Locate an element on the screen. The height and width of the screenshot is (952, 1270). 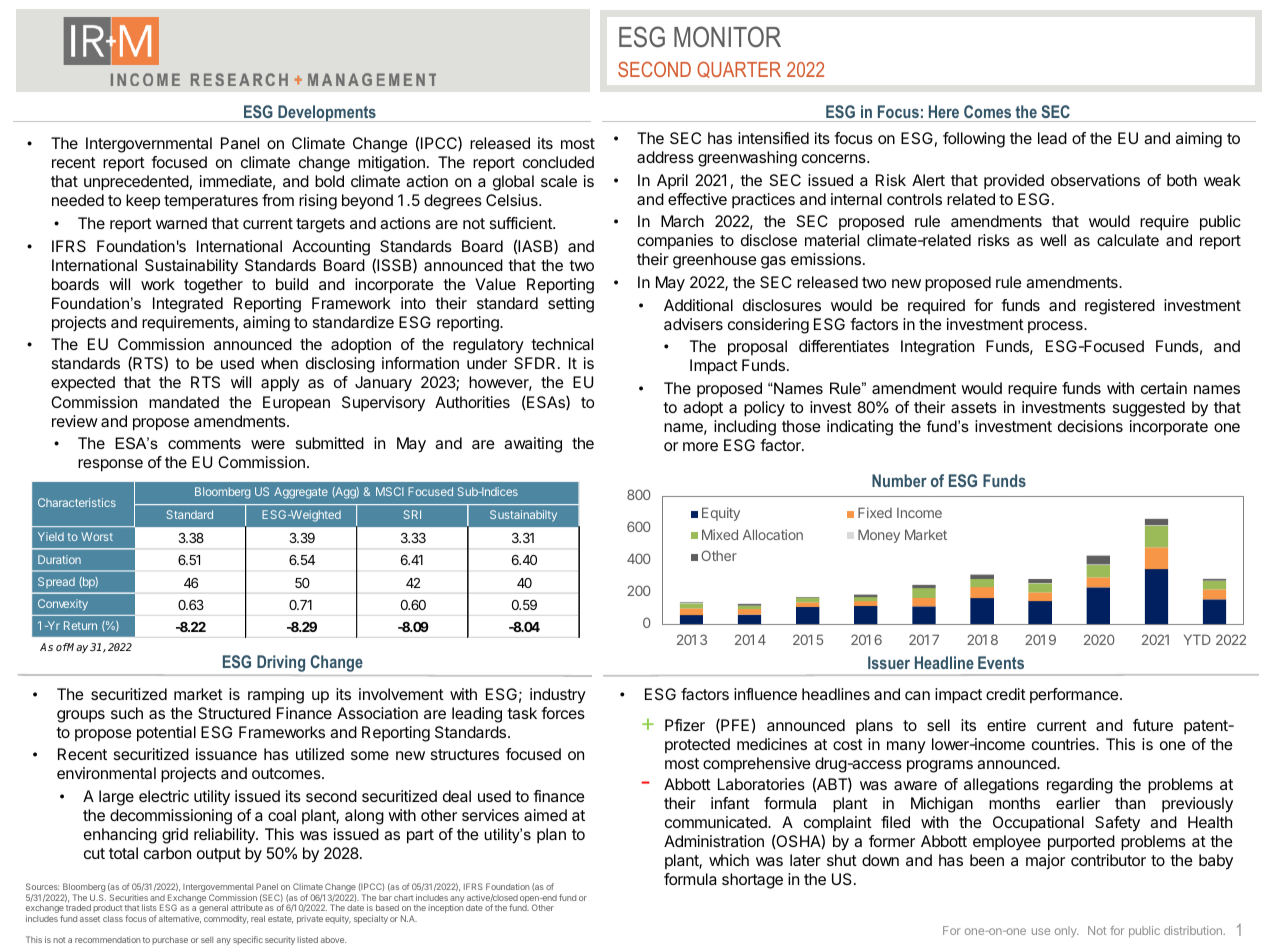
more is located at coordinates (700, 446).
